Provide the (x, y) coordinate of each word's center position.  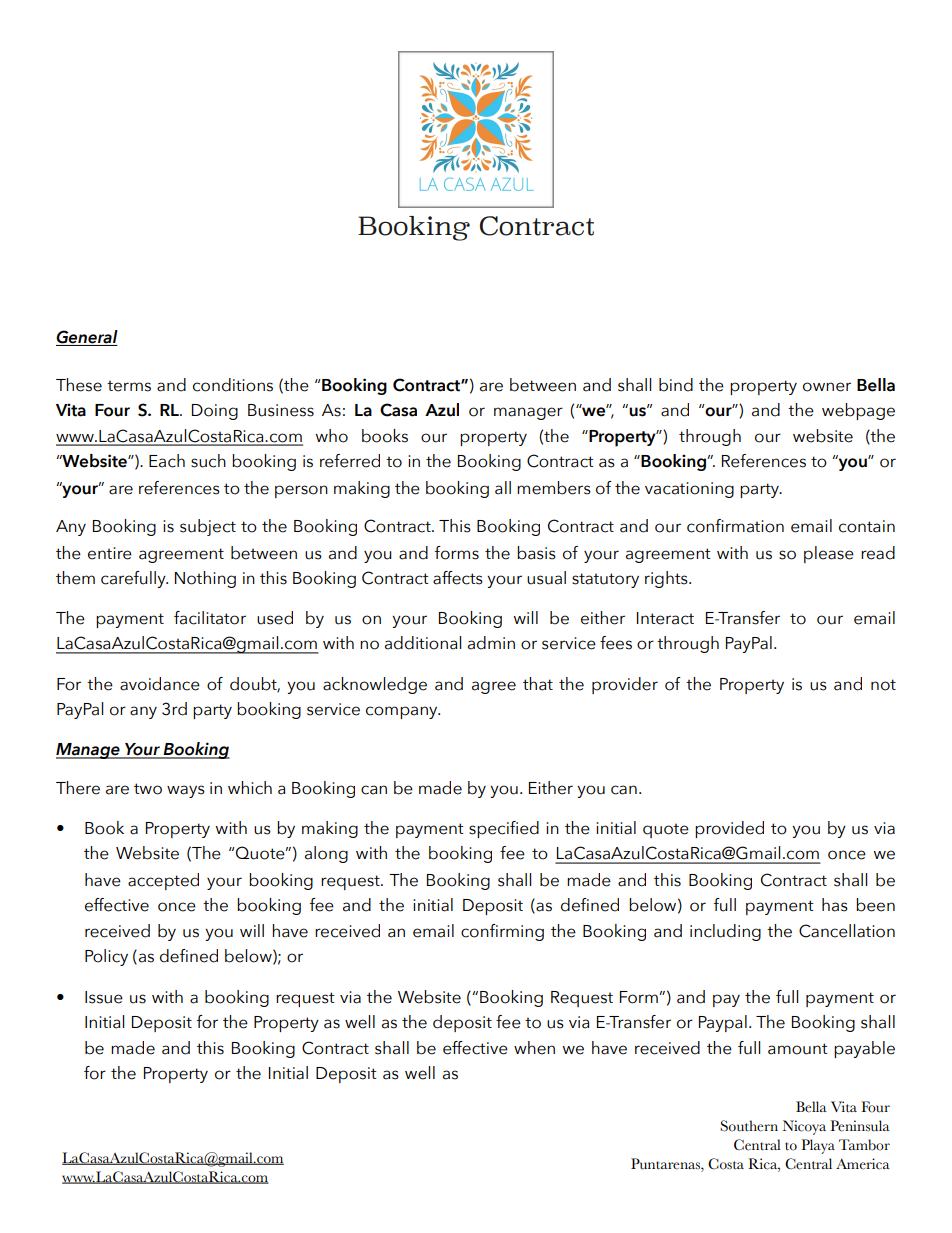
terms (129, 386)
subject (208, 527)
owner (827, 387)
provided (729, 829)
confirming (502, 932)
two (148, 789)
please (829, 554)
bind (676, 385)
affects (458, 578)
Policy (106, 957)
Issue (104, 997)
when (534, 1048)
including (725, 932)
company (403, 712)
